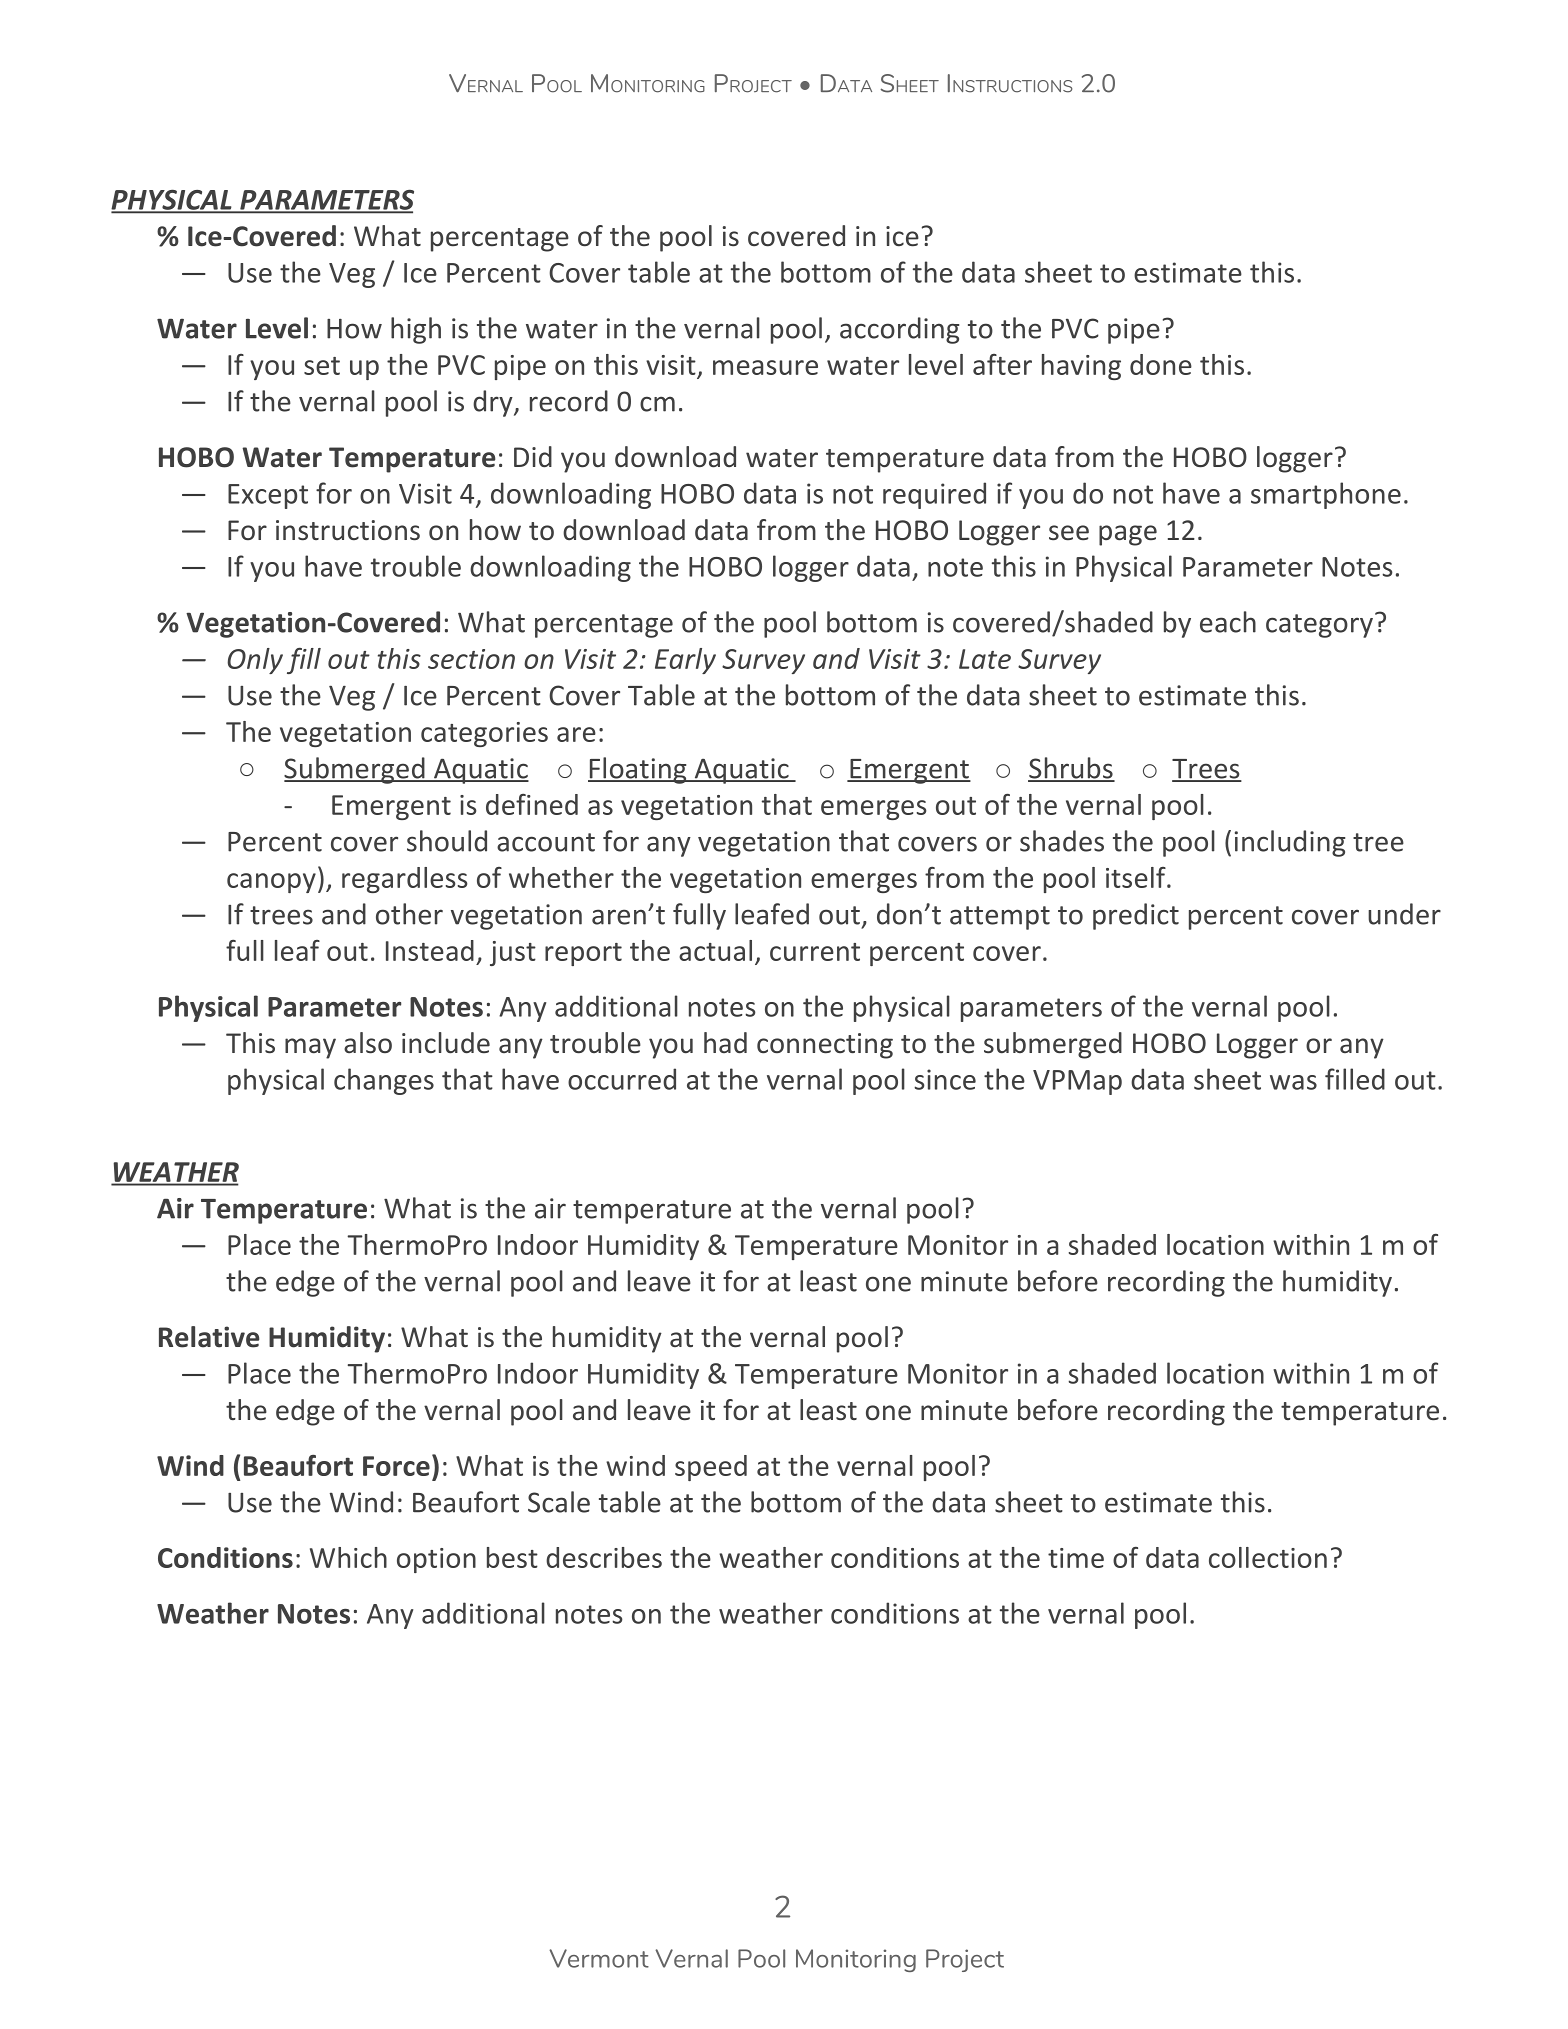 The image size is (1568, 2029). Describe the element at coordinates (711, 1468) in the screenshot. I see `speed` at that location.
